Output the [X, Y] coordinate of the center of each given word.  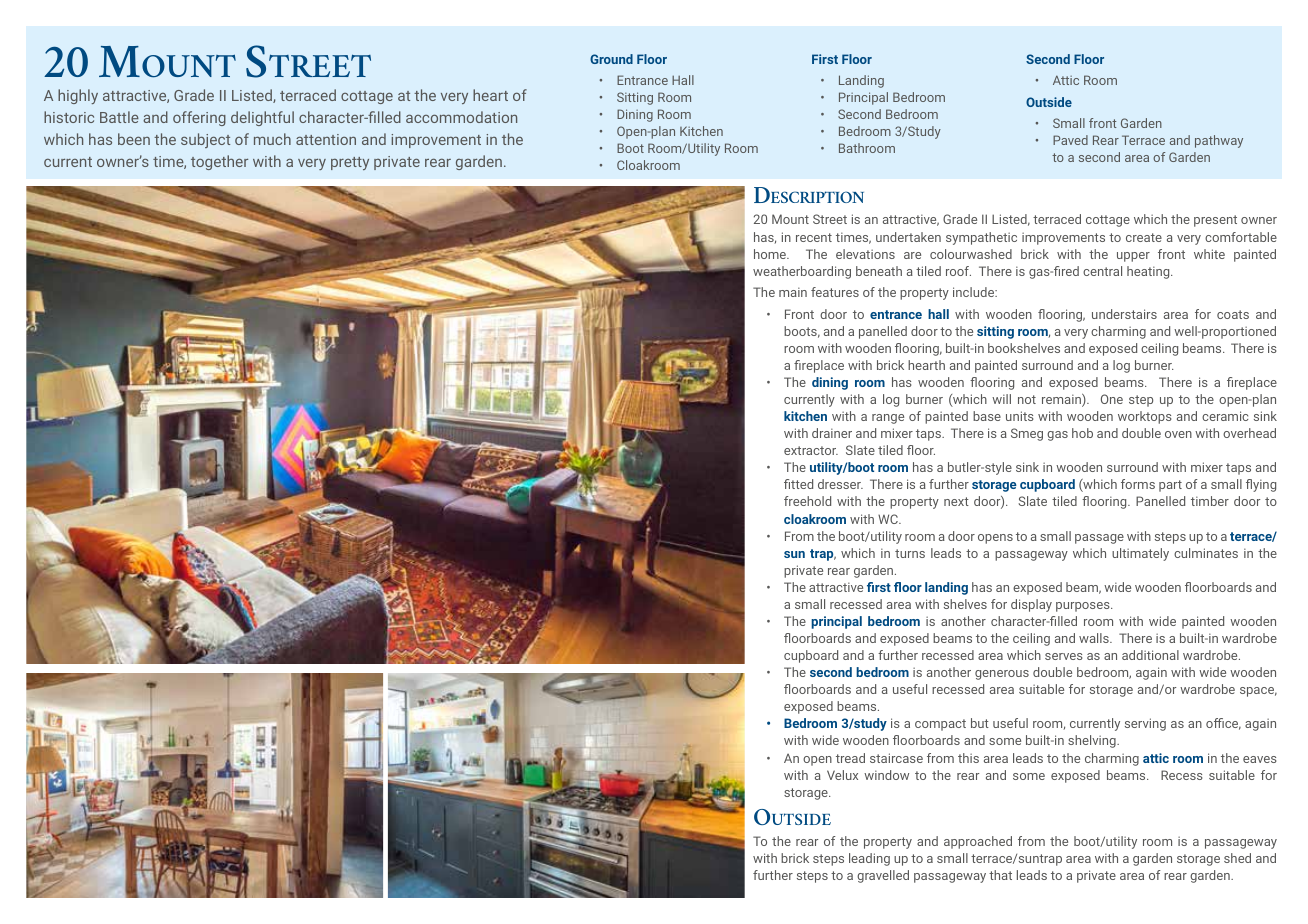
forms [1138, 484]
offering [199, 118]
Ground [611, 59]
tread [850, 758]
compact [940, 725]
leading [869, 859]
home [771, 254]
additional [1150, 655]
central [1102, 271]
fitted [798, 484]
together [219, 162]
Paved [1070, 140]
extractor [811, 450]
